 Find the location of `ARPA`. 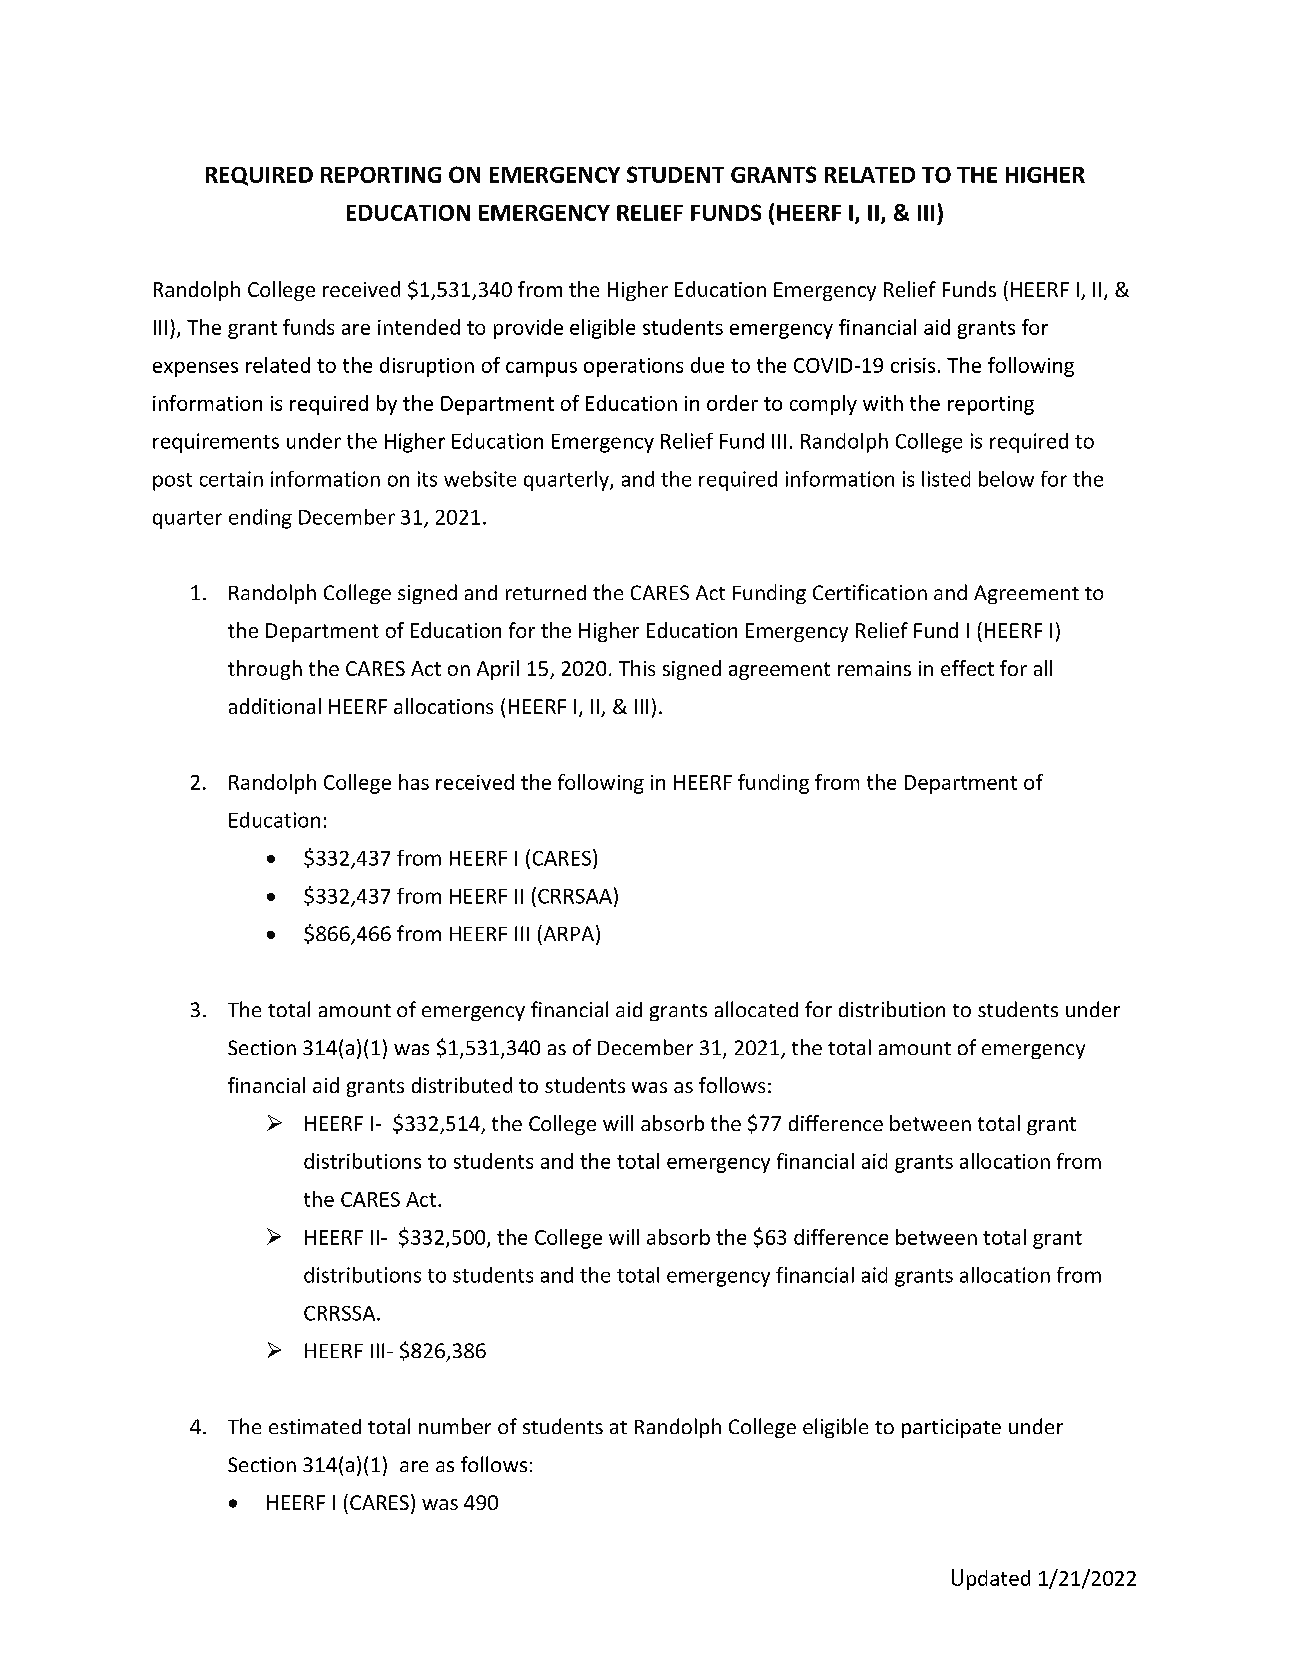

ARPA is located at coordinates (569, 934).
